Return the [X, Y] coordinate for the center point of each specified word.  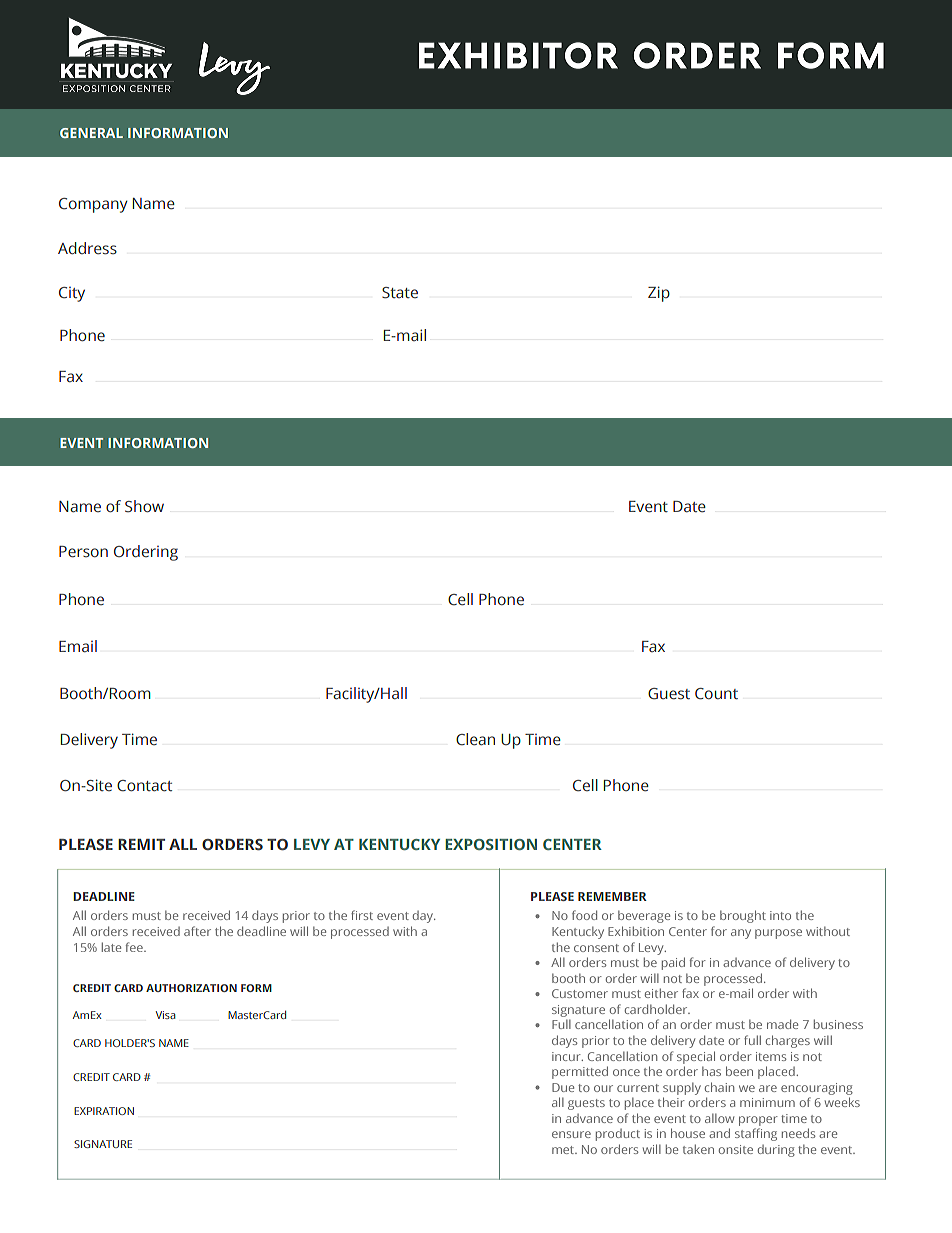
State [400, 293]
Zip [659, 294]
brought [743, 916]
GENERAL [91, 133]
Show [144, 506]
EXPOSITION [491, 844]
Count [716, 694]
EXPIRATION [104, 1111]
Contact [144, 786]
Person [83, 552]
